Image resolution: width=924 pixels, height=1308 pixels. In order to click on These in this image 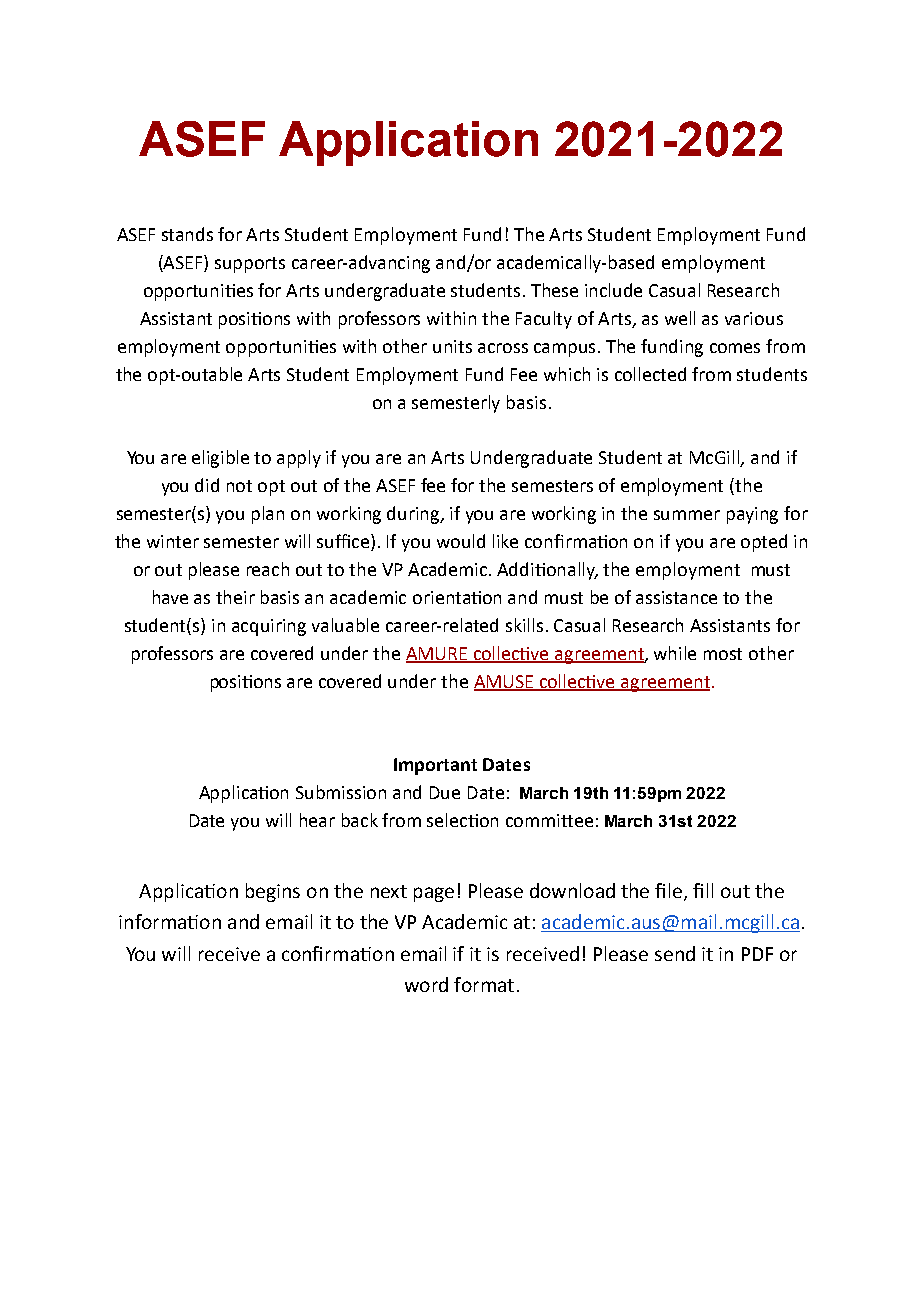, I will do `click(554, 290)`.
